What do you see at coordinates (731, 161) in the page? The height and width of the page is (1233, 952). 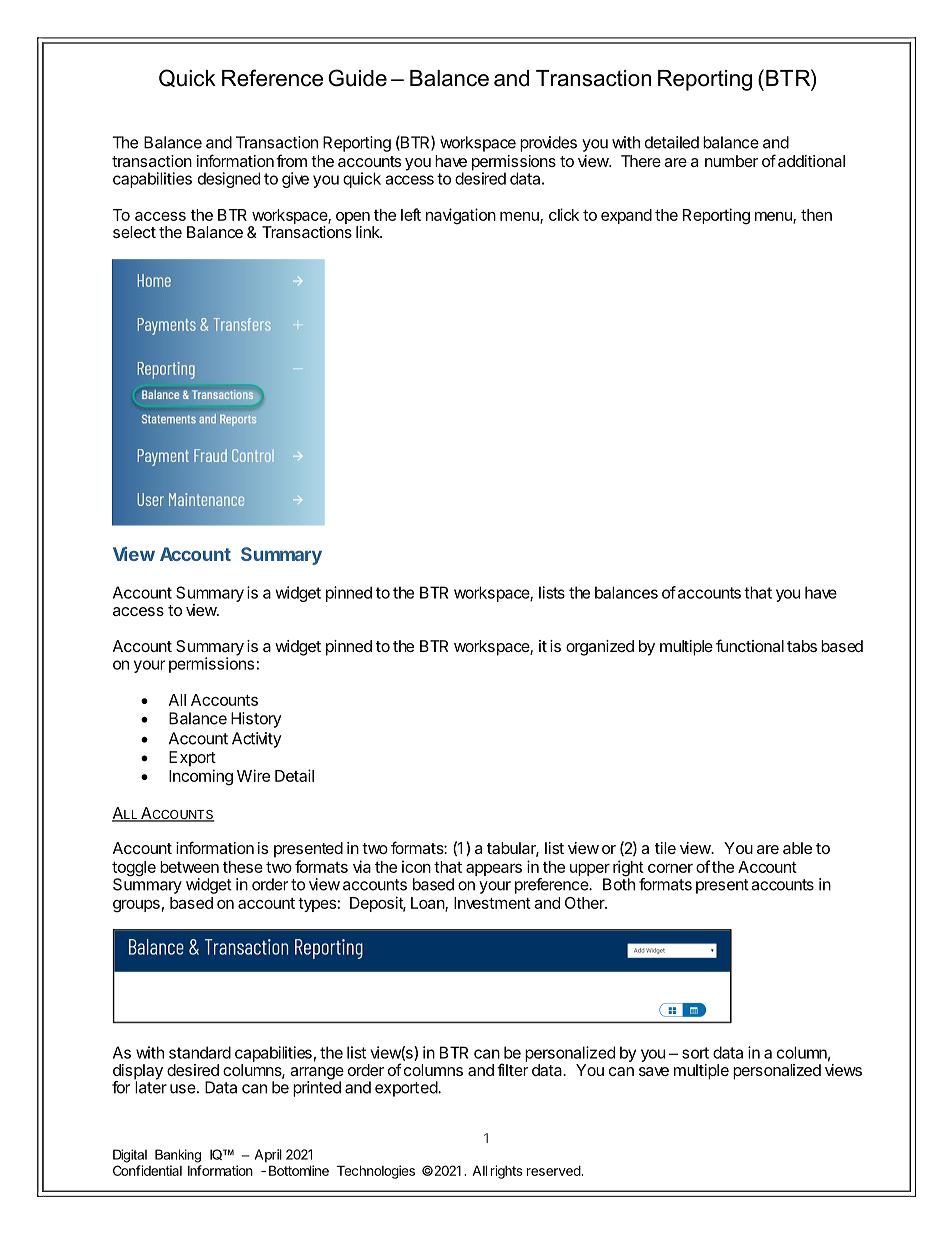 I see `number` at bounding box center [731, 161].
